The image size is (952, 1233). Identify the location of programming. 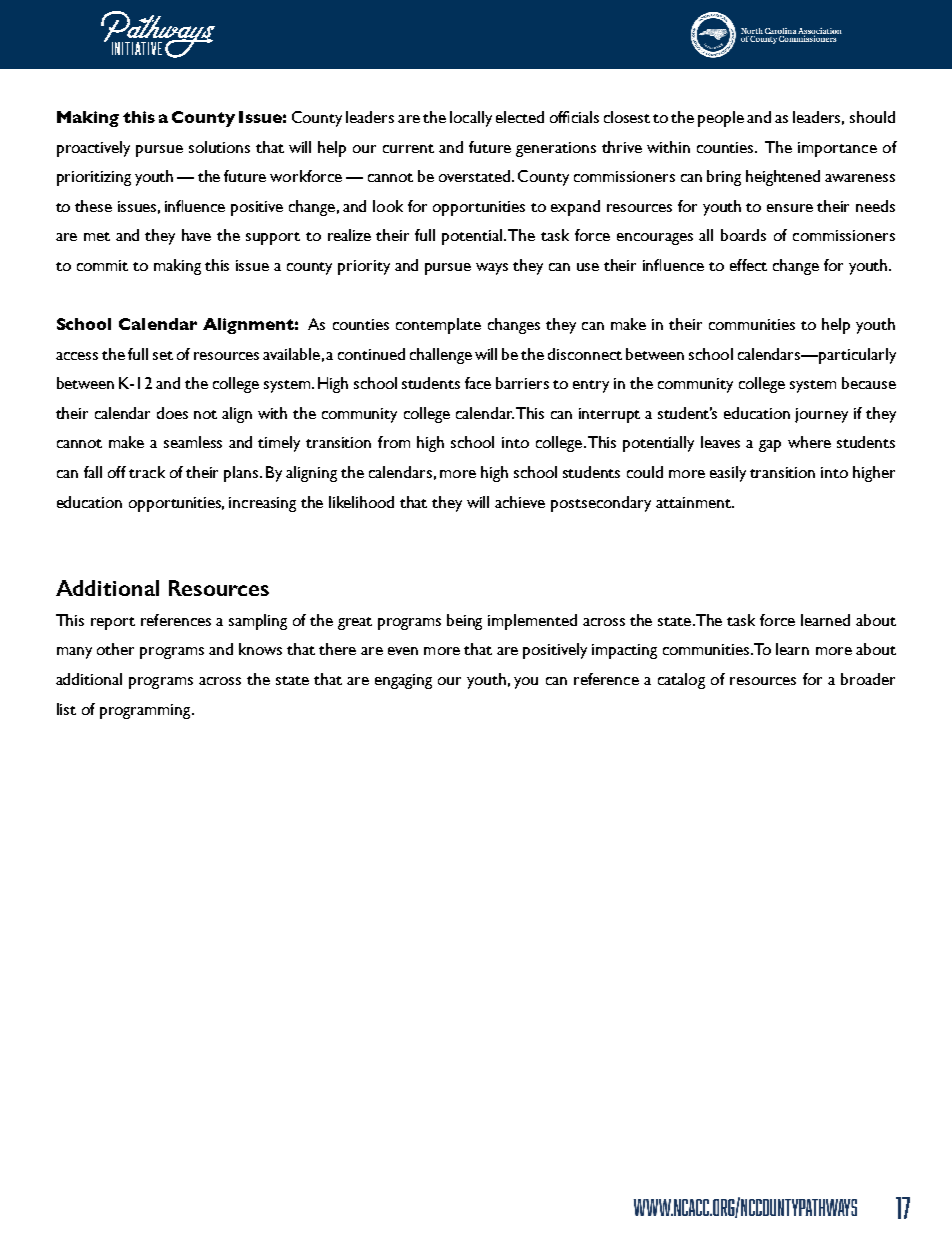
(146, 711).
